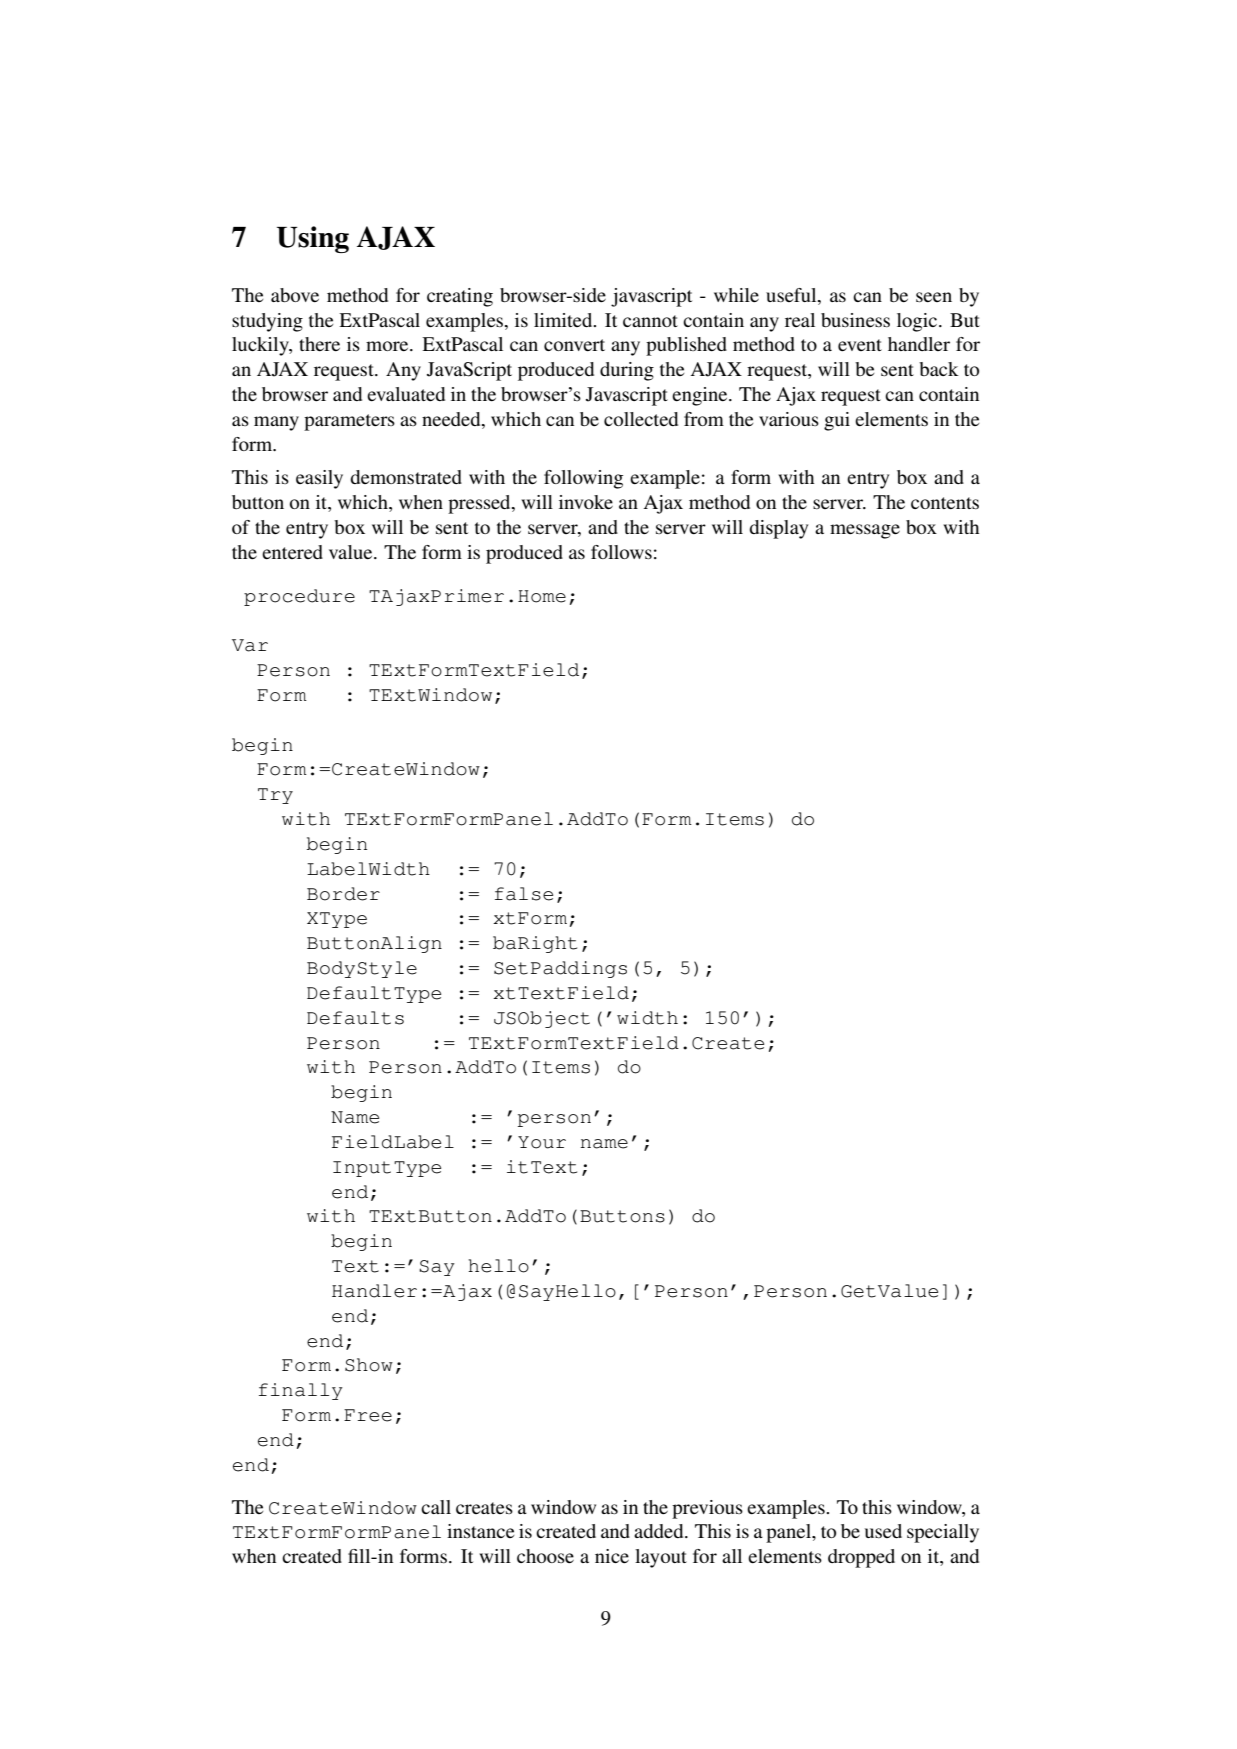 The image size is (1237, 1749). I want to click on business, so click(855, 320).
